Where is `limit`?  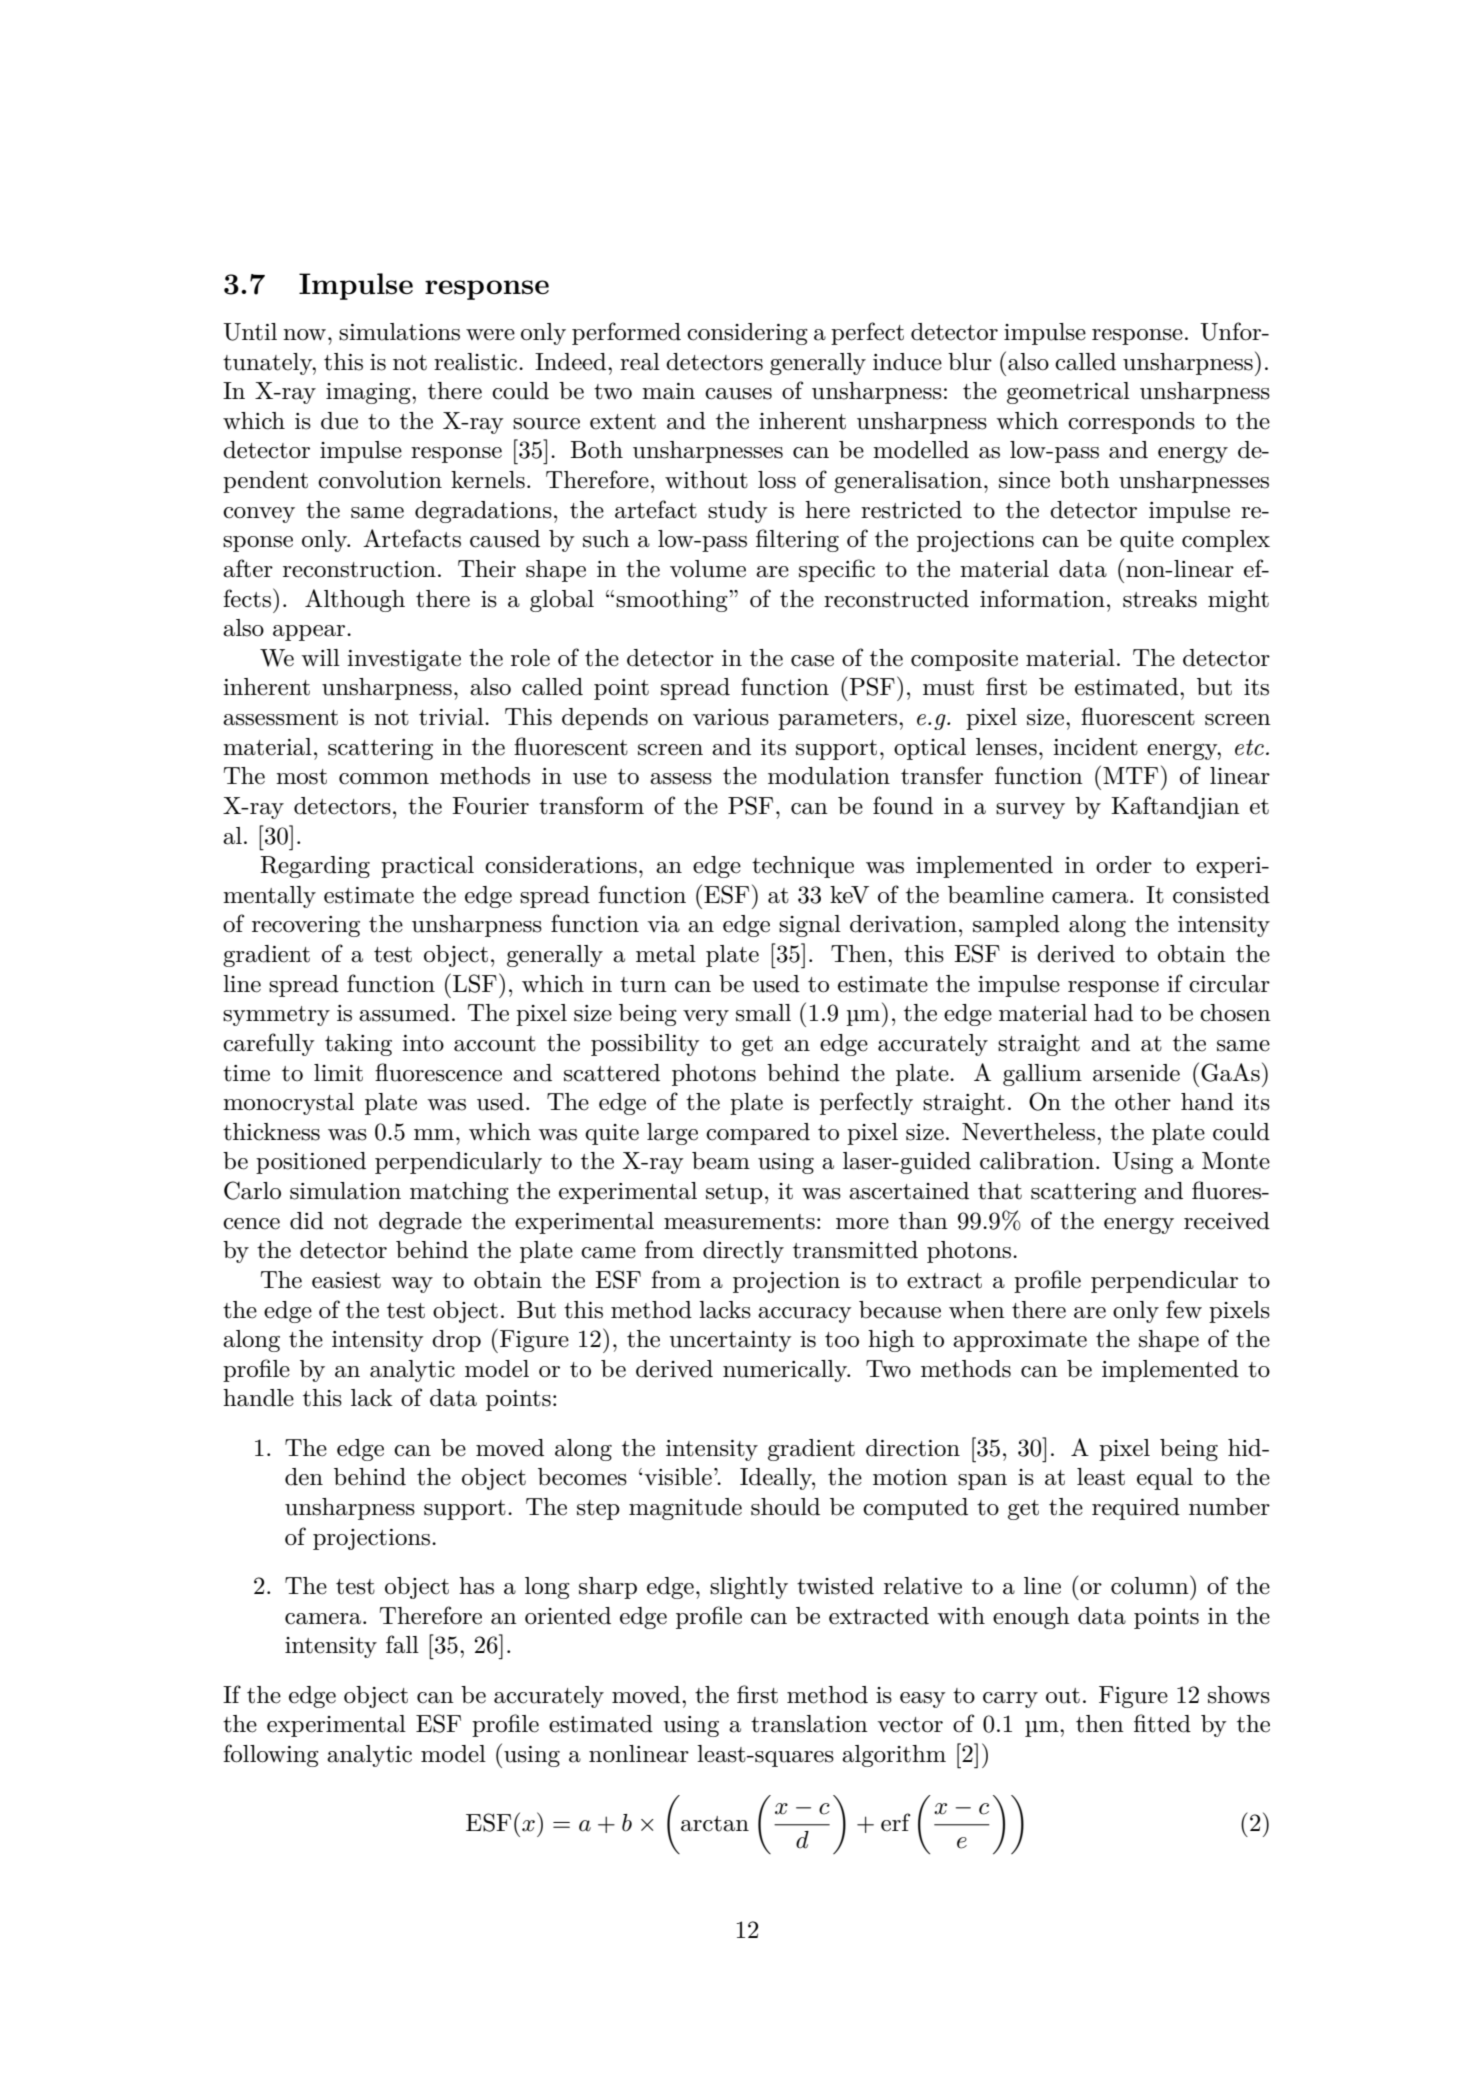
limit is located at coordinates (338, 1073).
